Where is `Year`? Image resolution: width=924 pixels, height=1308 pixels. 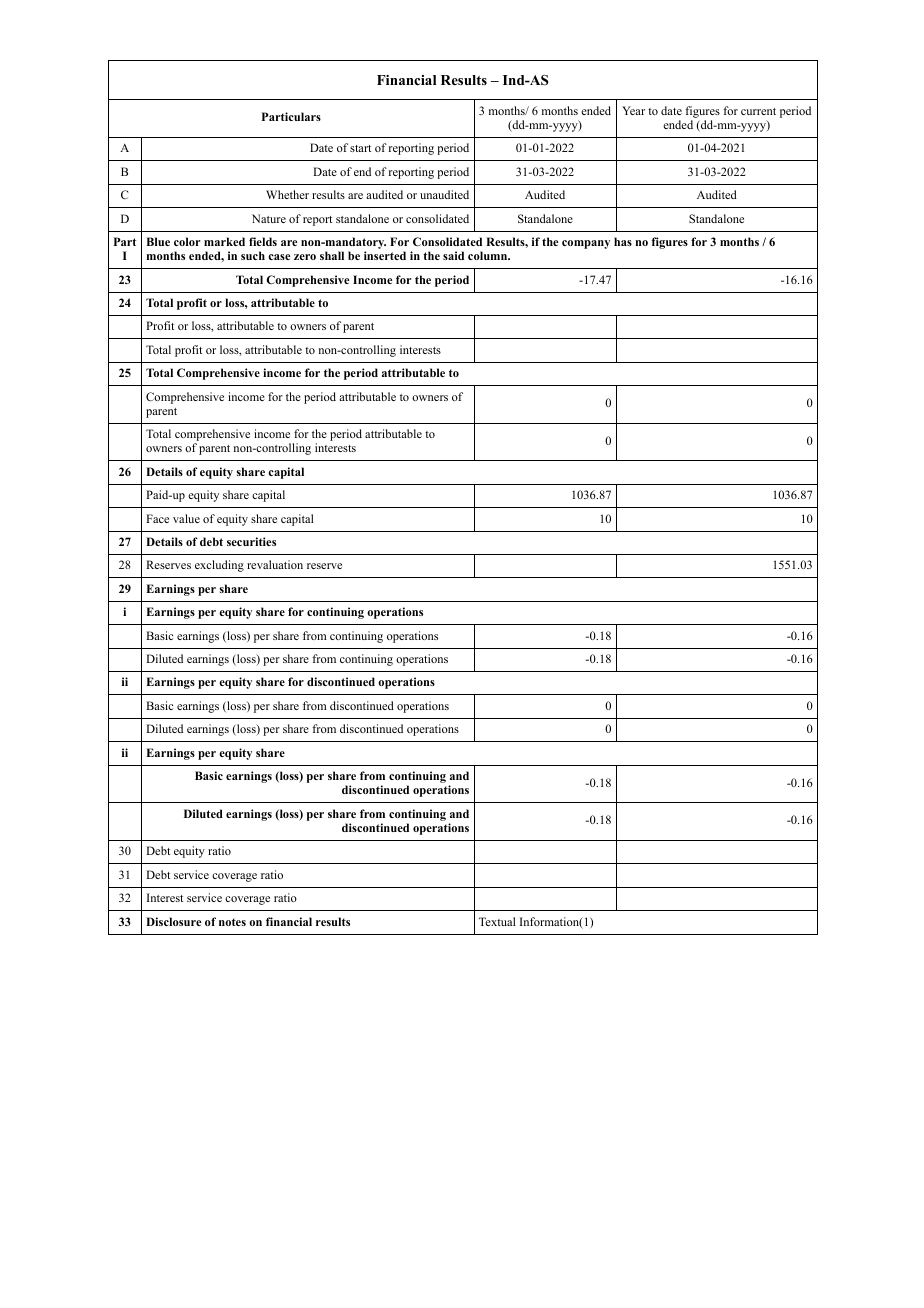
Year is located at coordinates (633, 110).
